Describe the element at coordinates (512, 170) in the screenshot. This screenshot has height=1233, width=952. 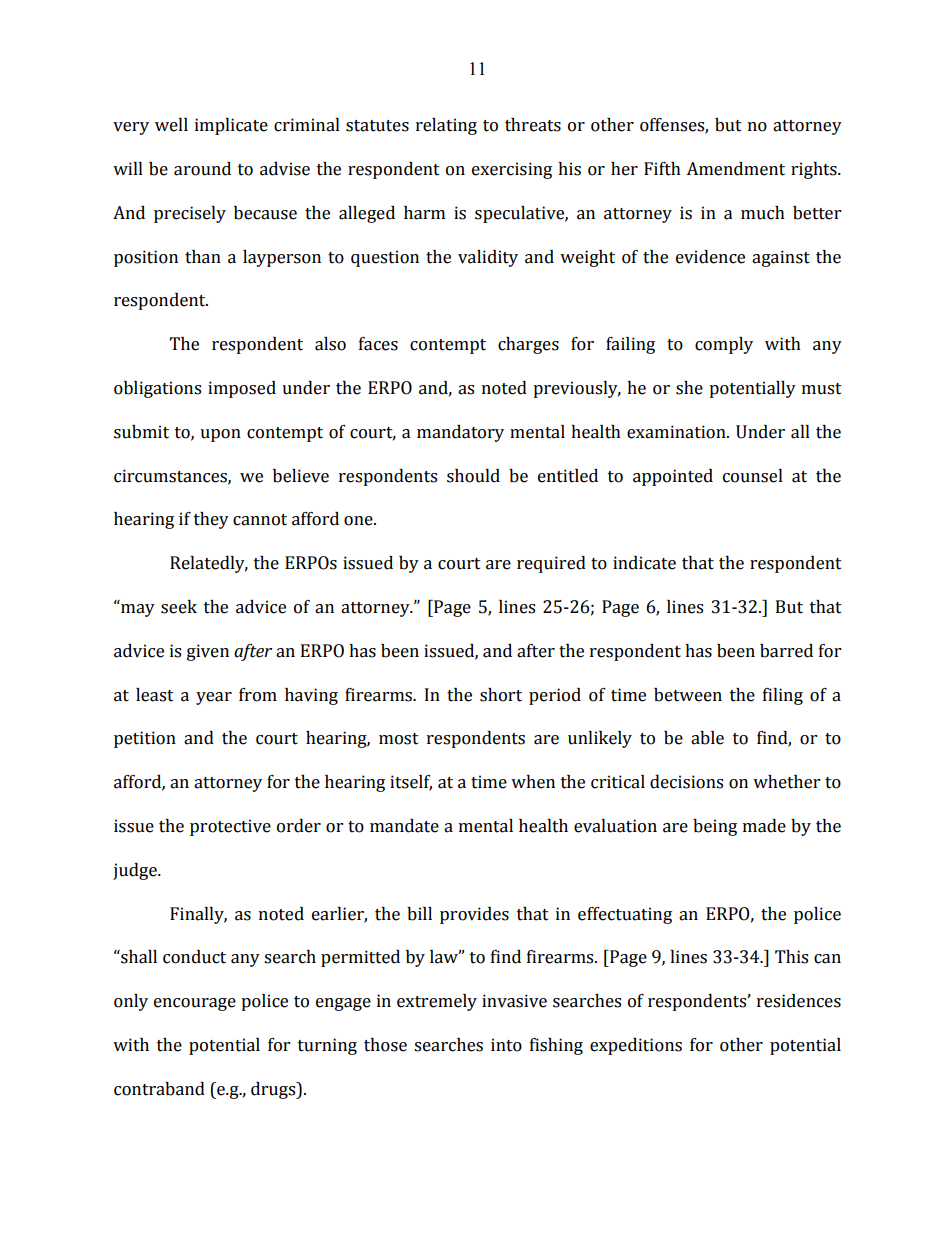
I see `exercising` at that location.
